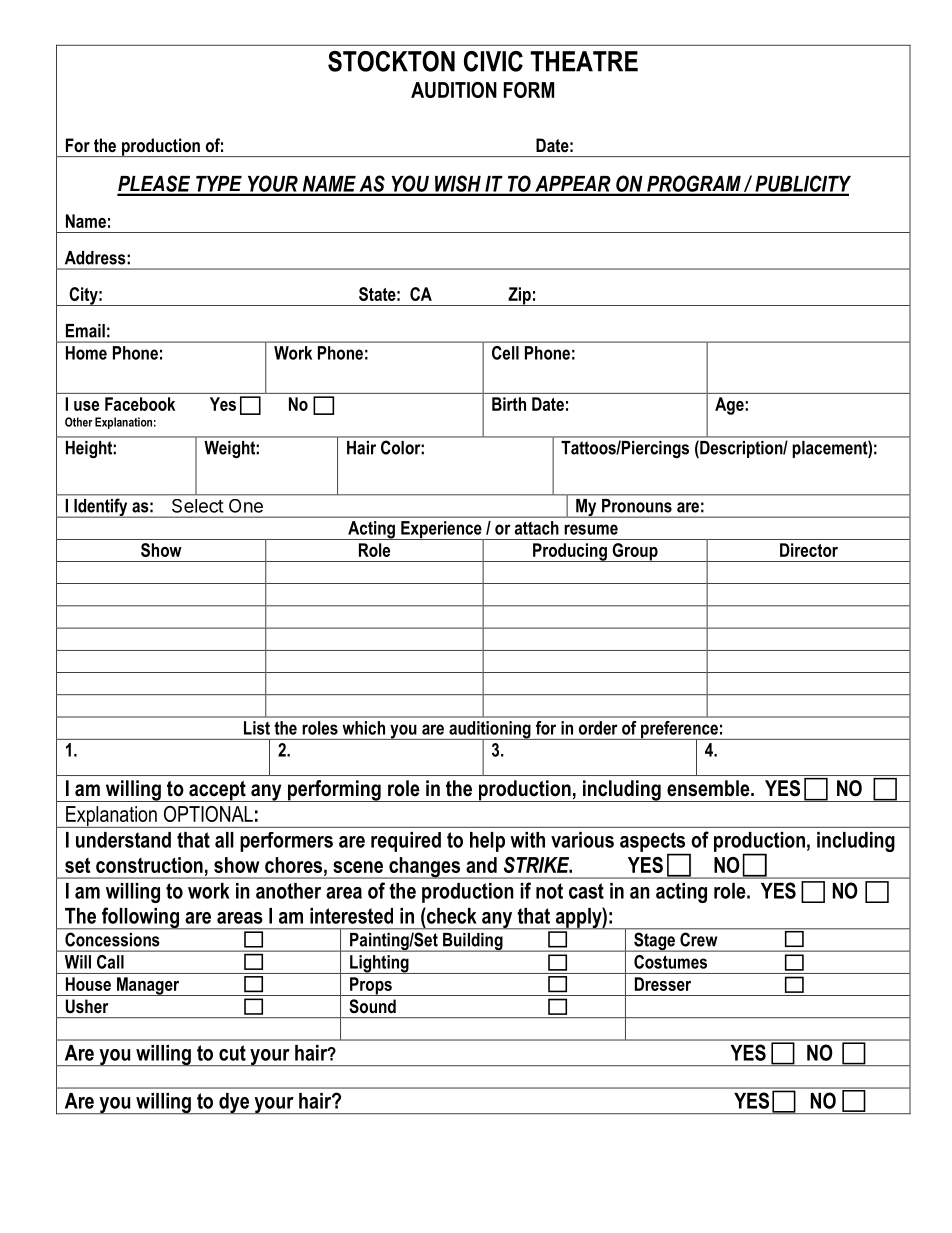 This page has width=952, height=1233. Describe the element at coordinates (364, 728) in the page. I see `which` at that location.
